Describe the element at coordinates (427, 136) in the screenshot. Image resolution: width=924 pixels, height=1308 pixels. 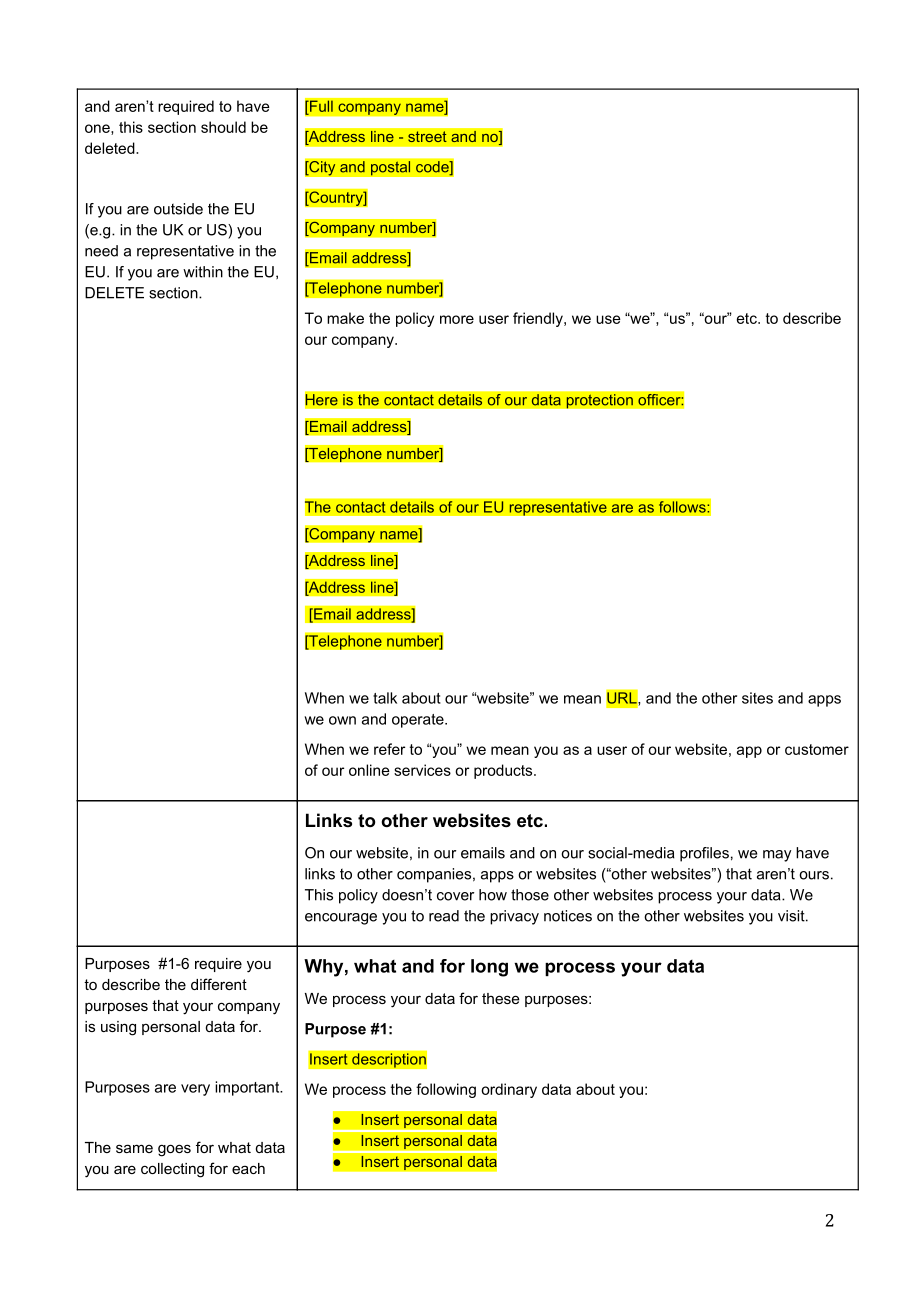
I see `street` at that location.
